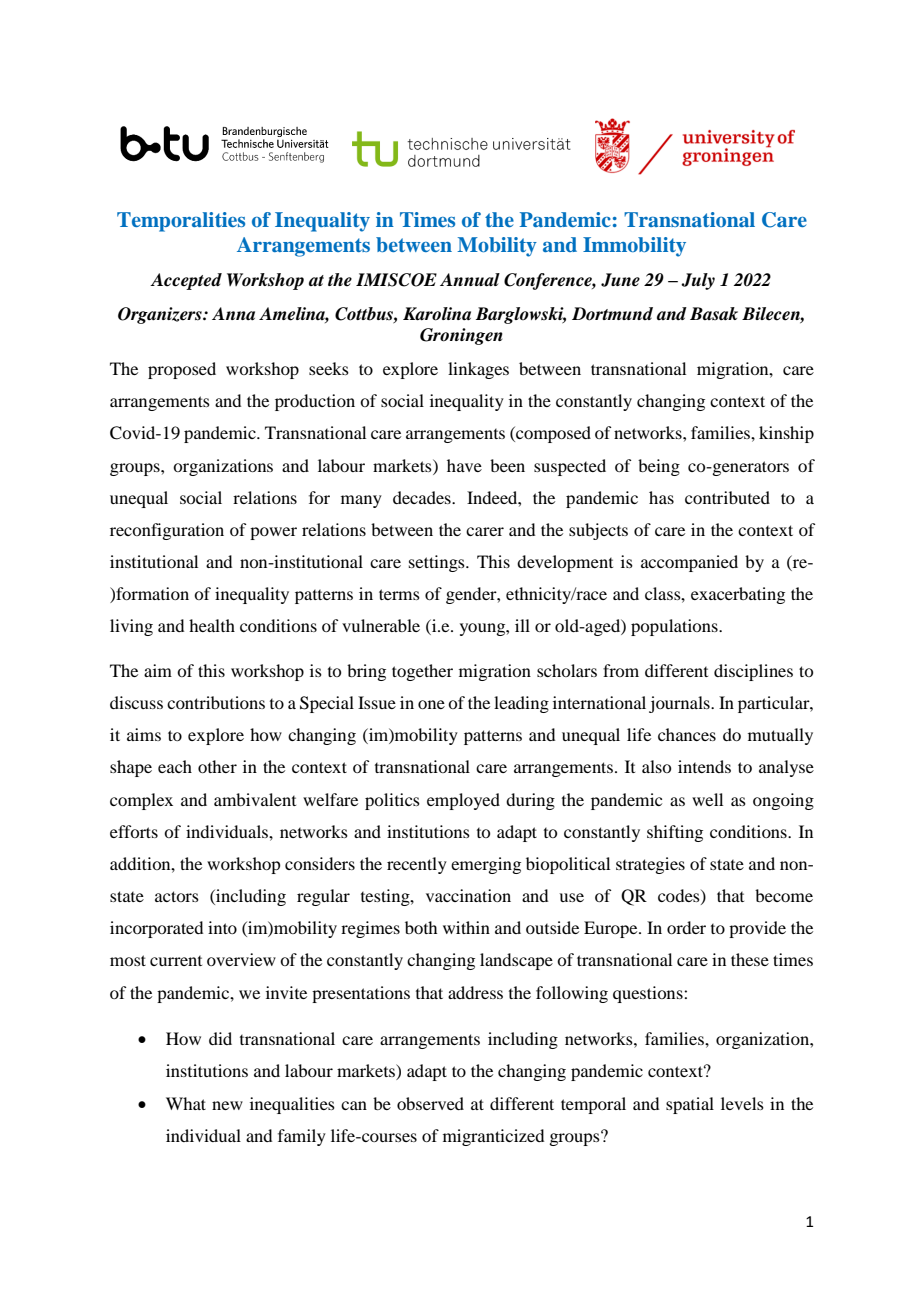 The width and height of the page is (924, 1308). I want to click on observed, so click(430, 1103).
